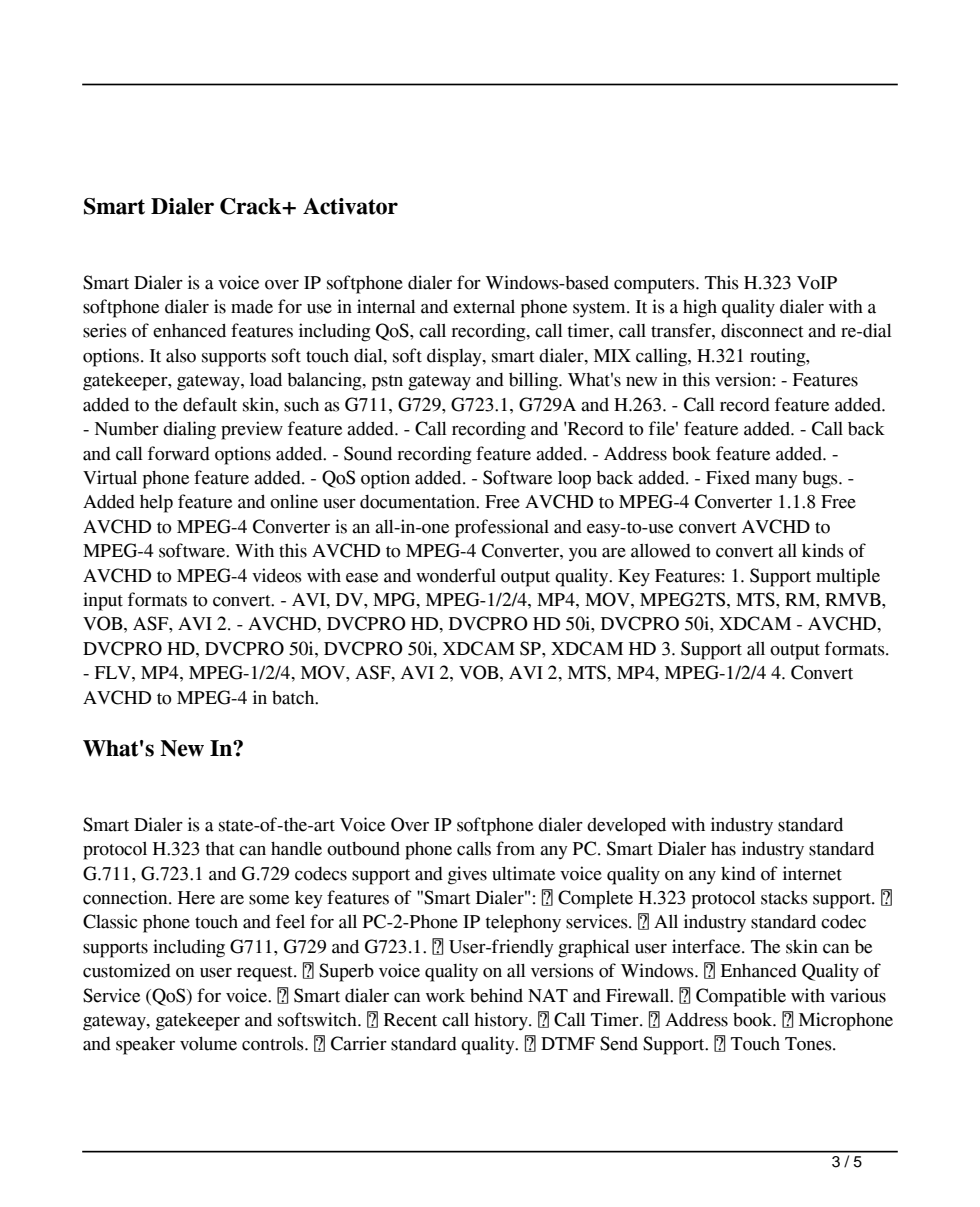  Describe the element at coordinates (534, 381) in the screenshot. I see `billing` at that location.
